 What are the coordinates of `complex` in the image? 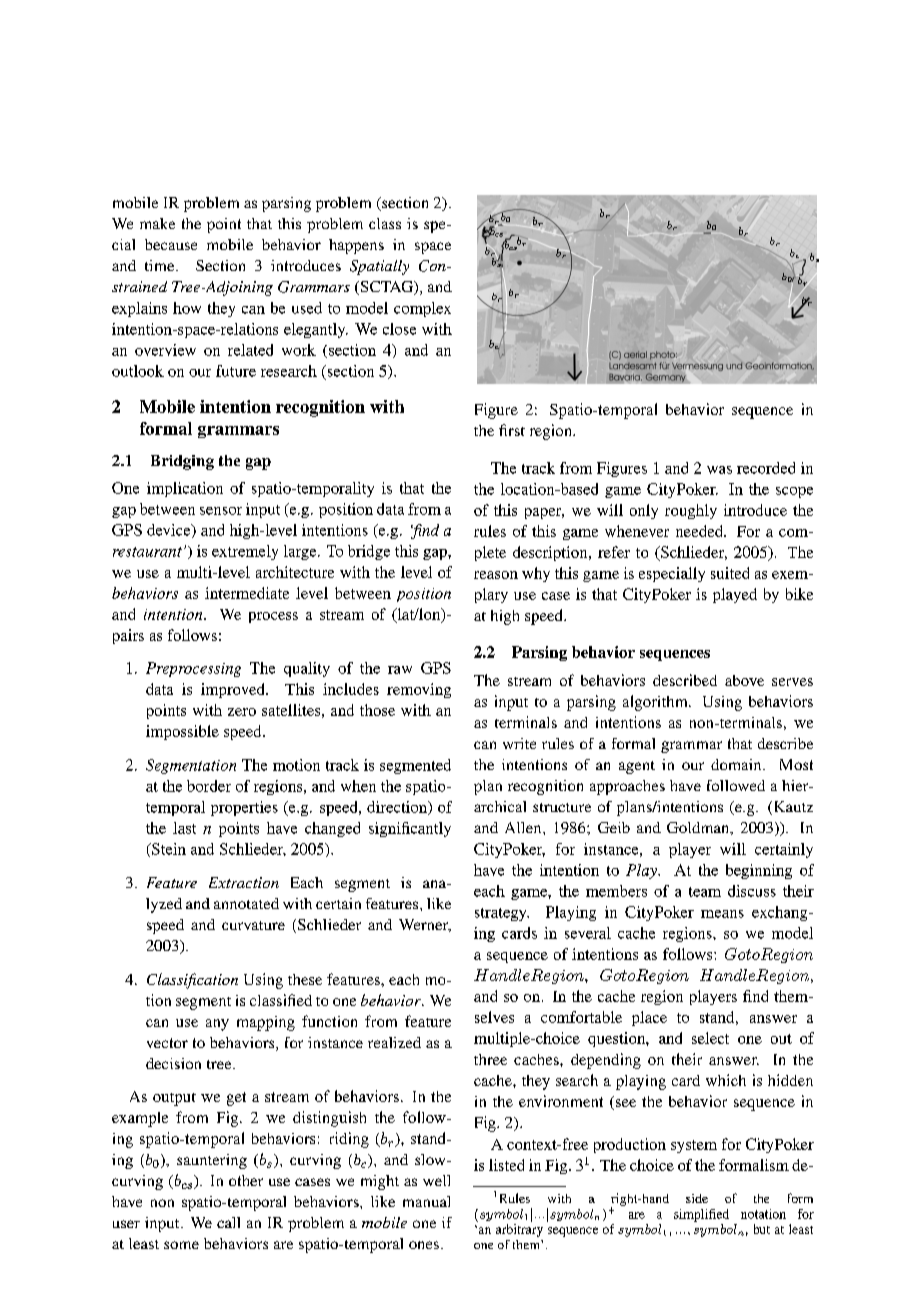 It's located at (422, 309).
